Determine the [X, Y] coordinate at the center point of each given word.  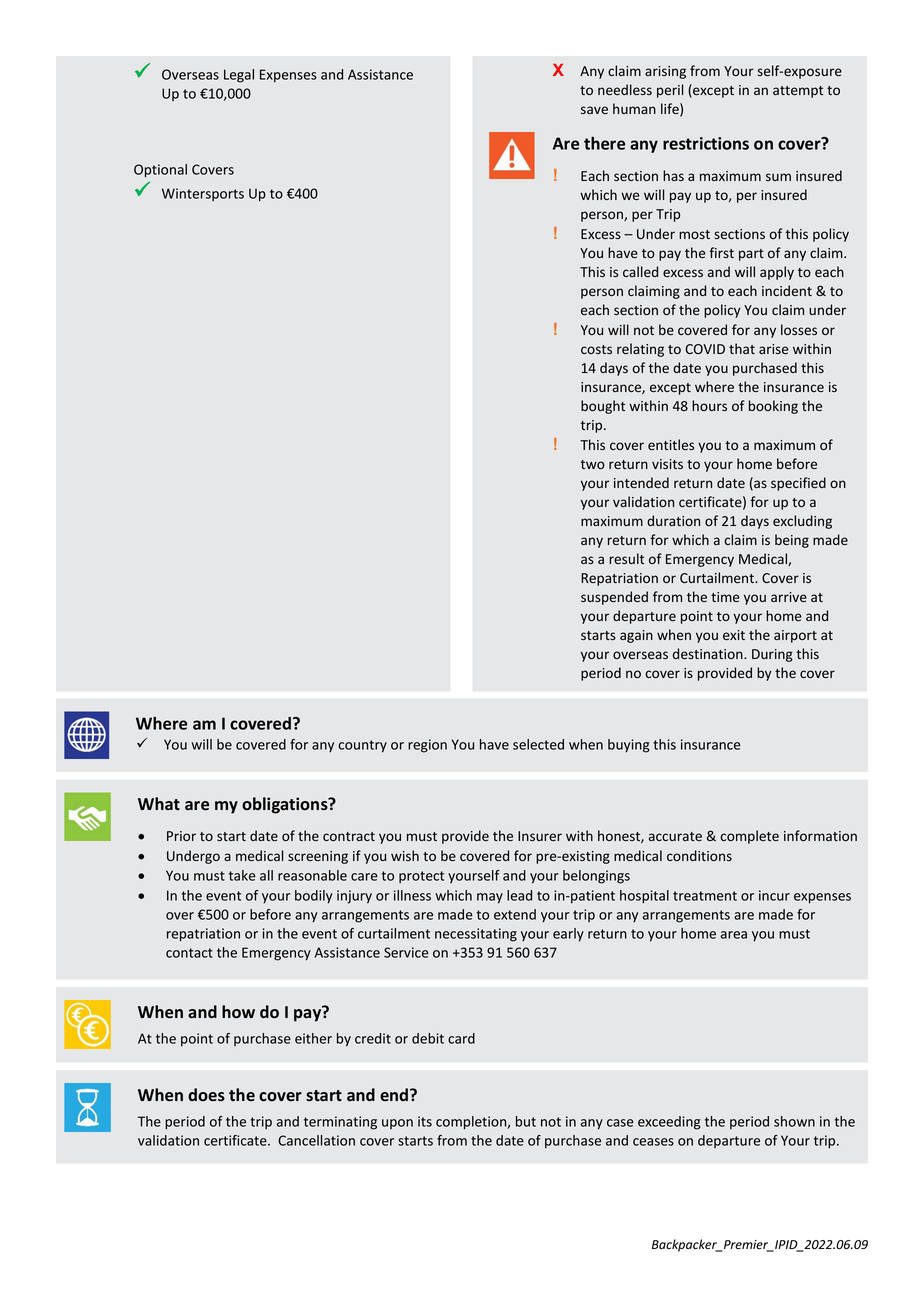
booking [773, 407]
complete [749, 837]
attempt [798, 92]
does [206, 1095]
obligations [286, 805]
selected [538, 744]
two [593, 464]
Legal [239, 76]
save [594, 110]
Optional [160, 171]
